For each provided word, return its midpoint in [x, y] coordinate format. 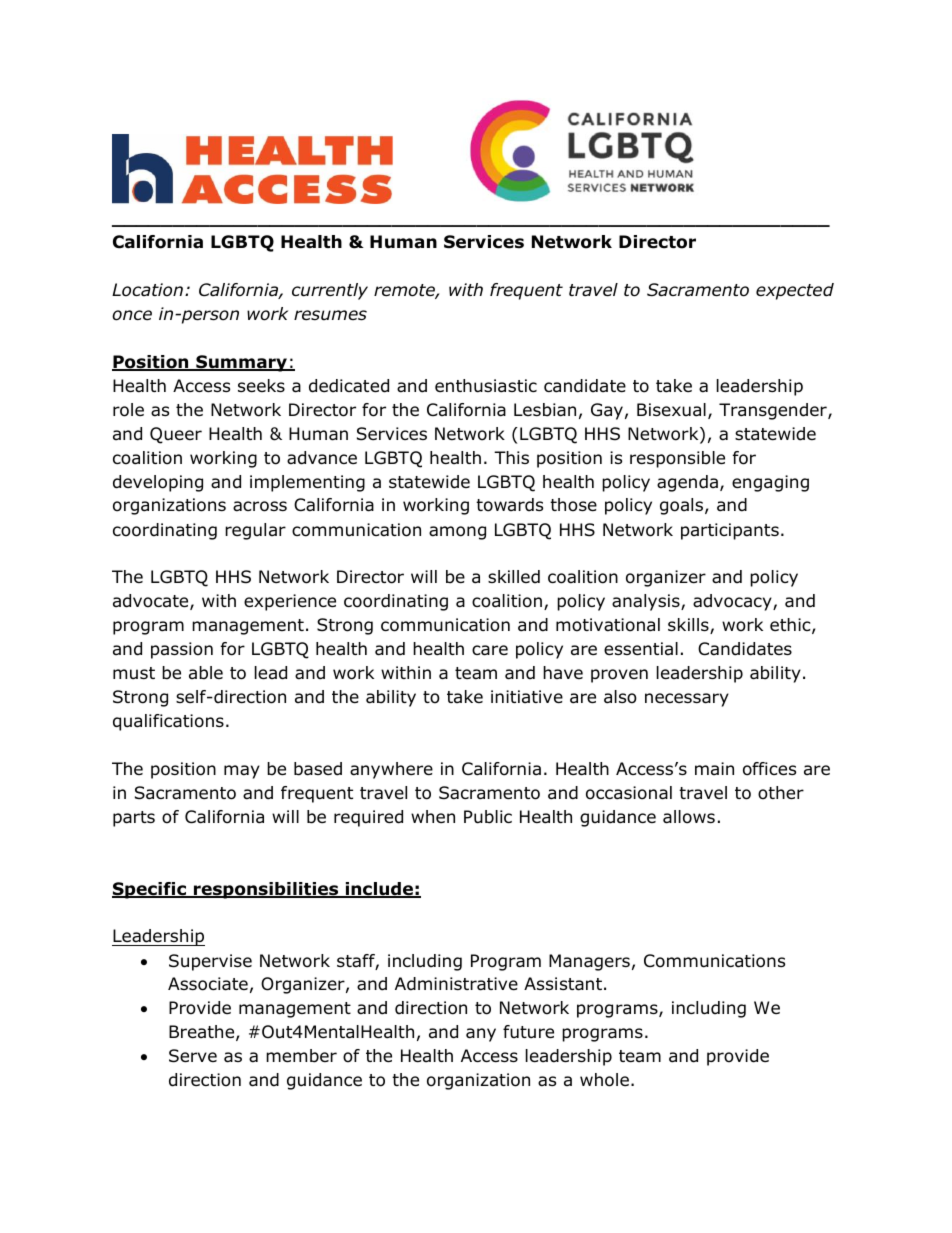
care [490, 650]
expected [795, 291]
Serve [193, 1056]
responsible [677, 459]
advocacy [733, 602]
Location [147, 290]
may [242, 772]
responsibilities [266, 890]
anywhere [391, 770]
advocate [152, 602]
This [511, 457]
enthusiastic [486, 386]
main [714, 768]
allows [689, 817]
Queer [176, 435]
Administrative [456, 984]
